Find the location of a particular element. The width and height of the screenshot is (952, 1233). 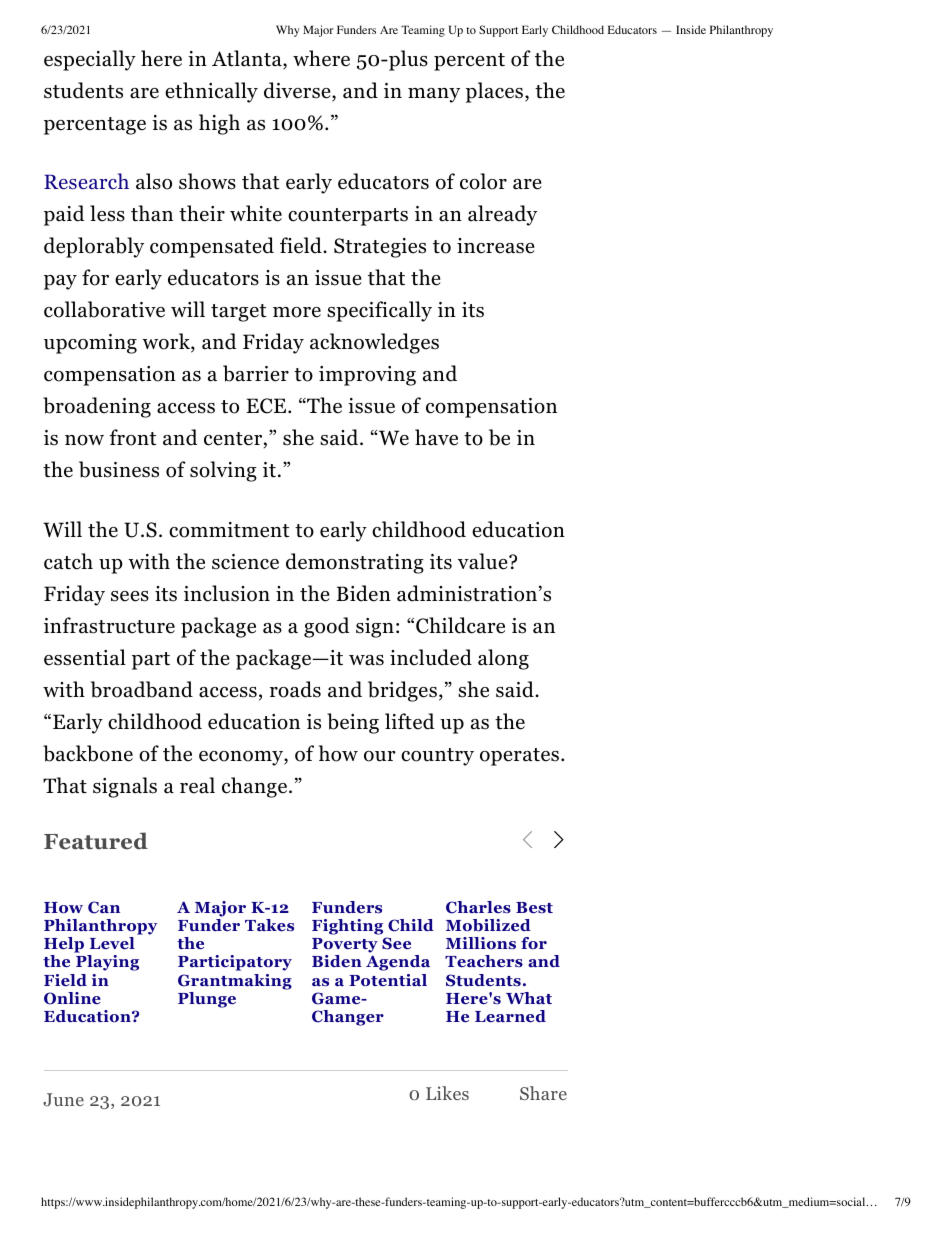

value is located at coordinates (484, 561).
